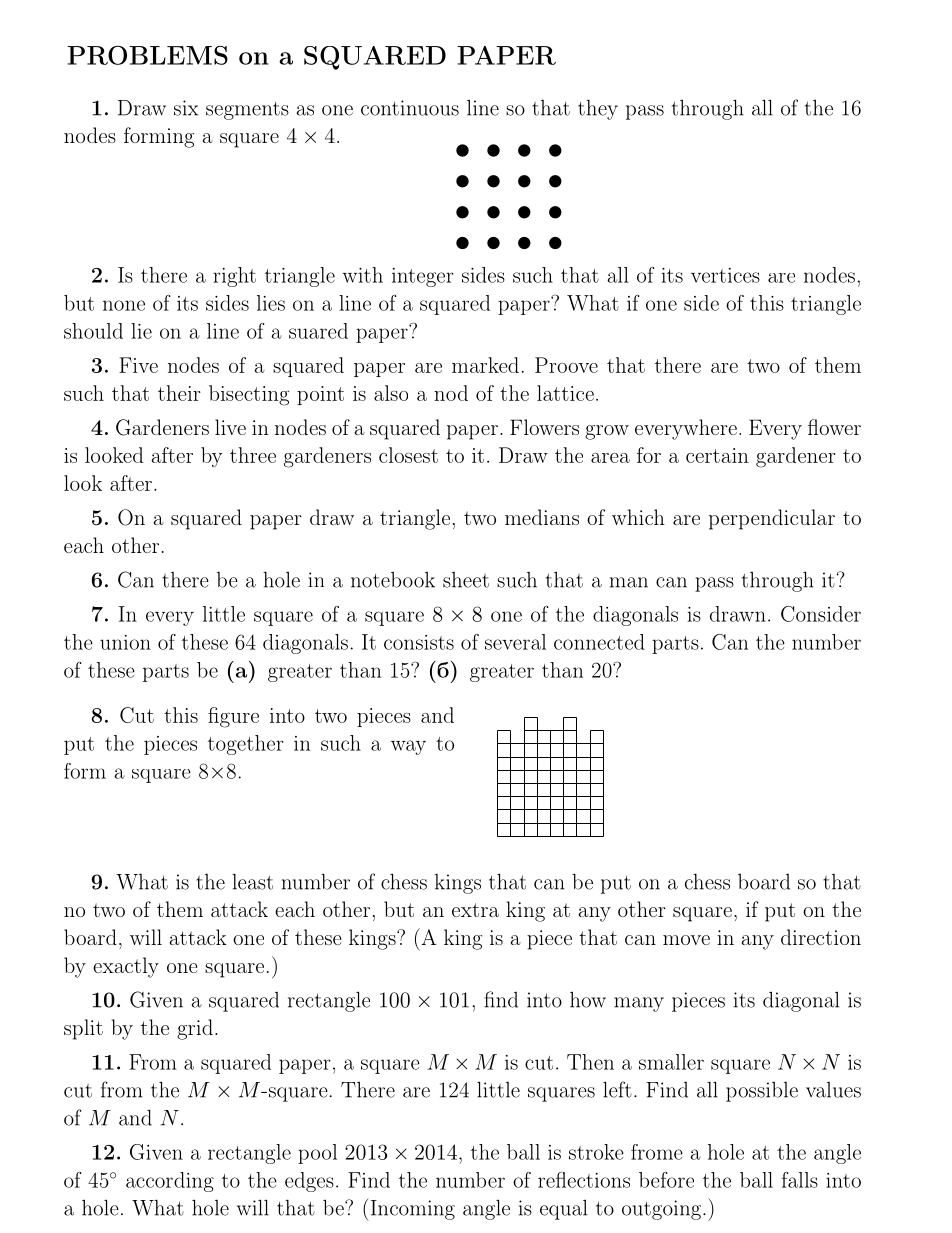  Describe the element at coordinates (408, 455) in the screenshot. I see `closest` at that location.
